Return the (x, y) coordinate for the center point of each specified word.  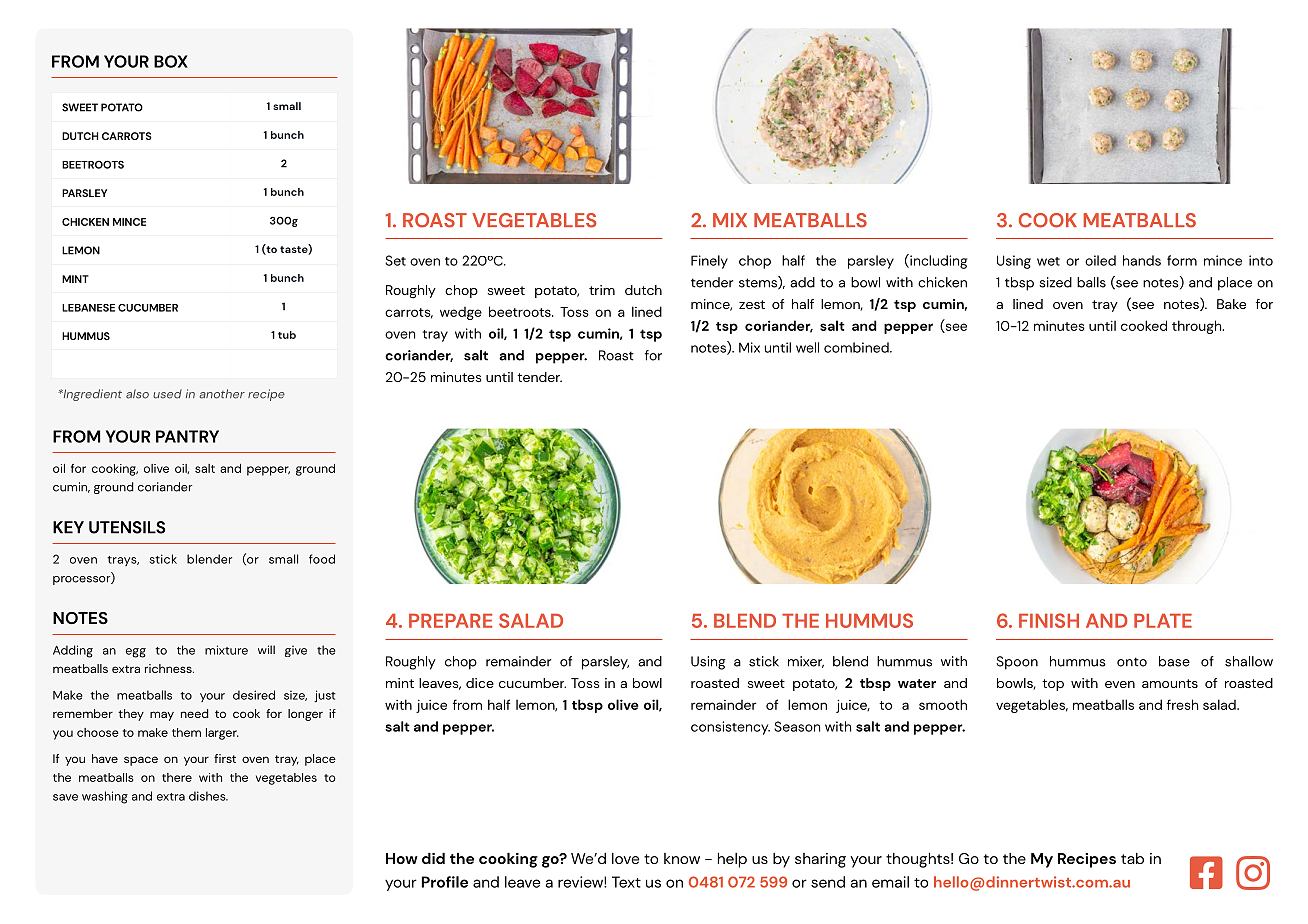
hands (1142, 260)
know (682, 858)
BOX (171, 61)
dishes (208, 796)
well (807, 347)
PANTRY (187, 436)
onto (1132, 662)
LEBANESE (88, 308)
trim (602, 290)
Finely (709, 262)
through (1198, 327)
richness (169, 668)
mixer (806, 662)
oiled (1100, 260)
